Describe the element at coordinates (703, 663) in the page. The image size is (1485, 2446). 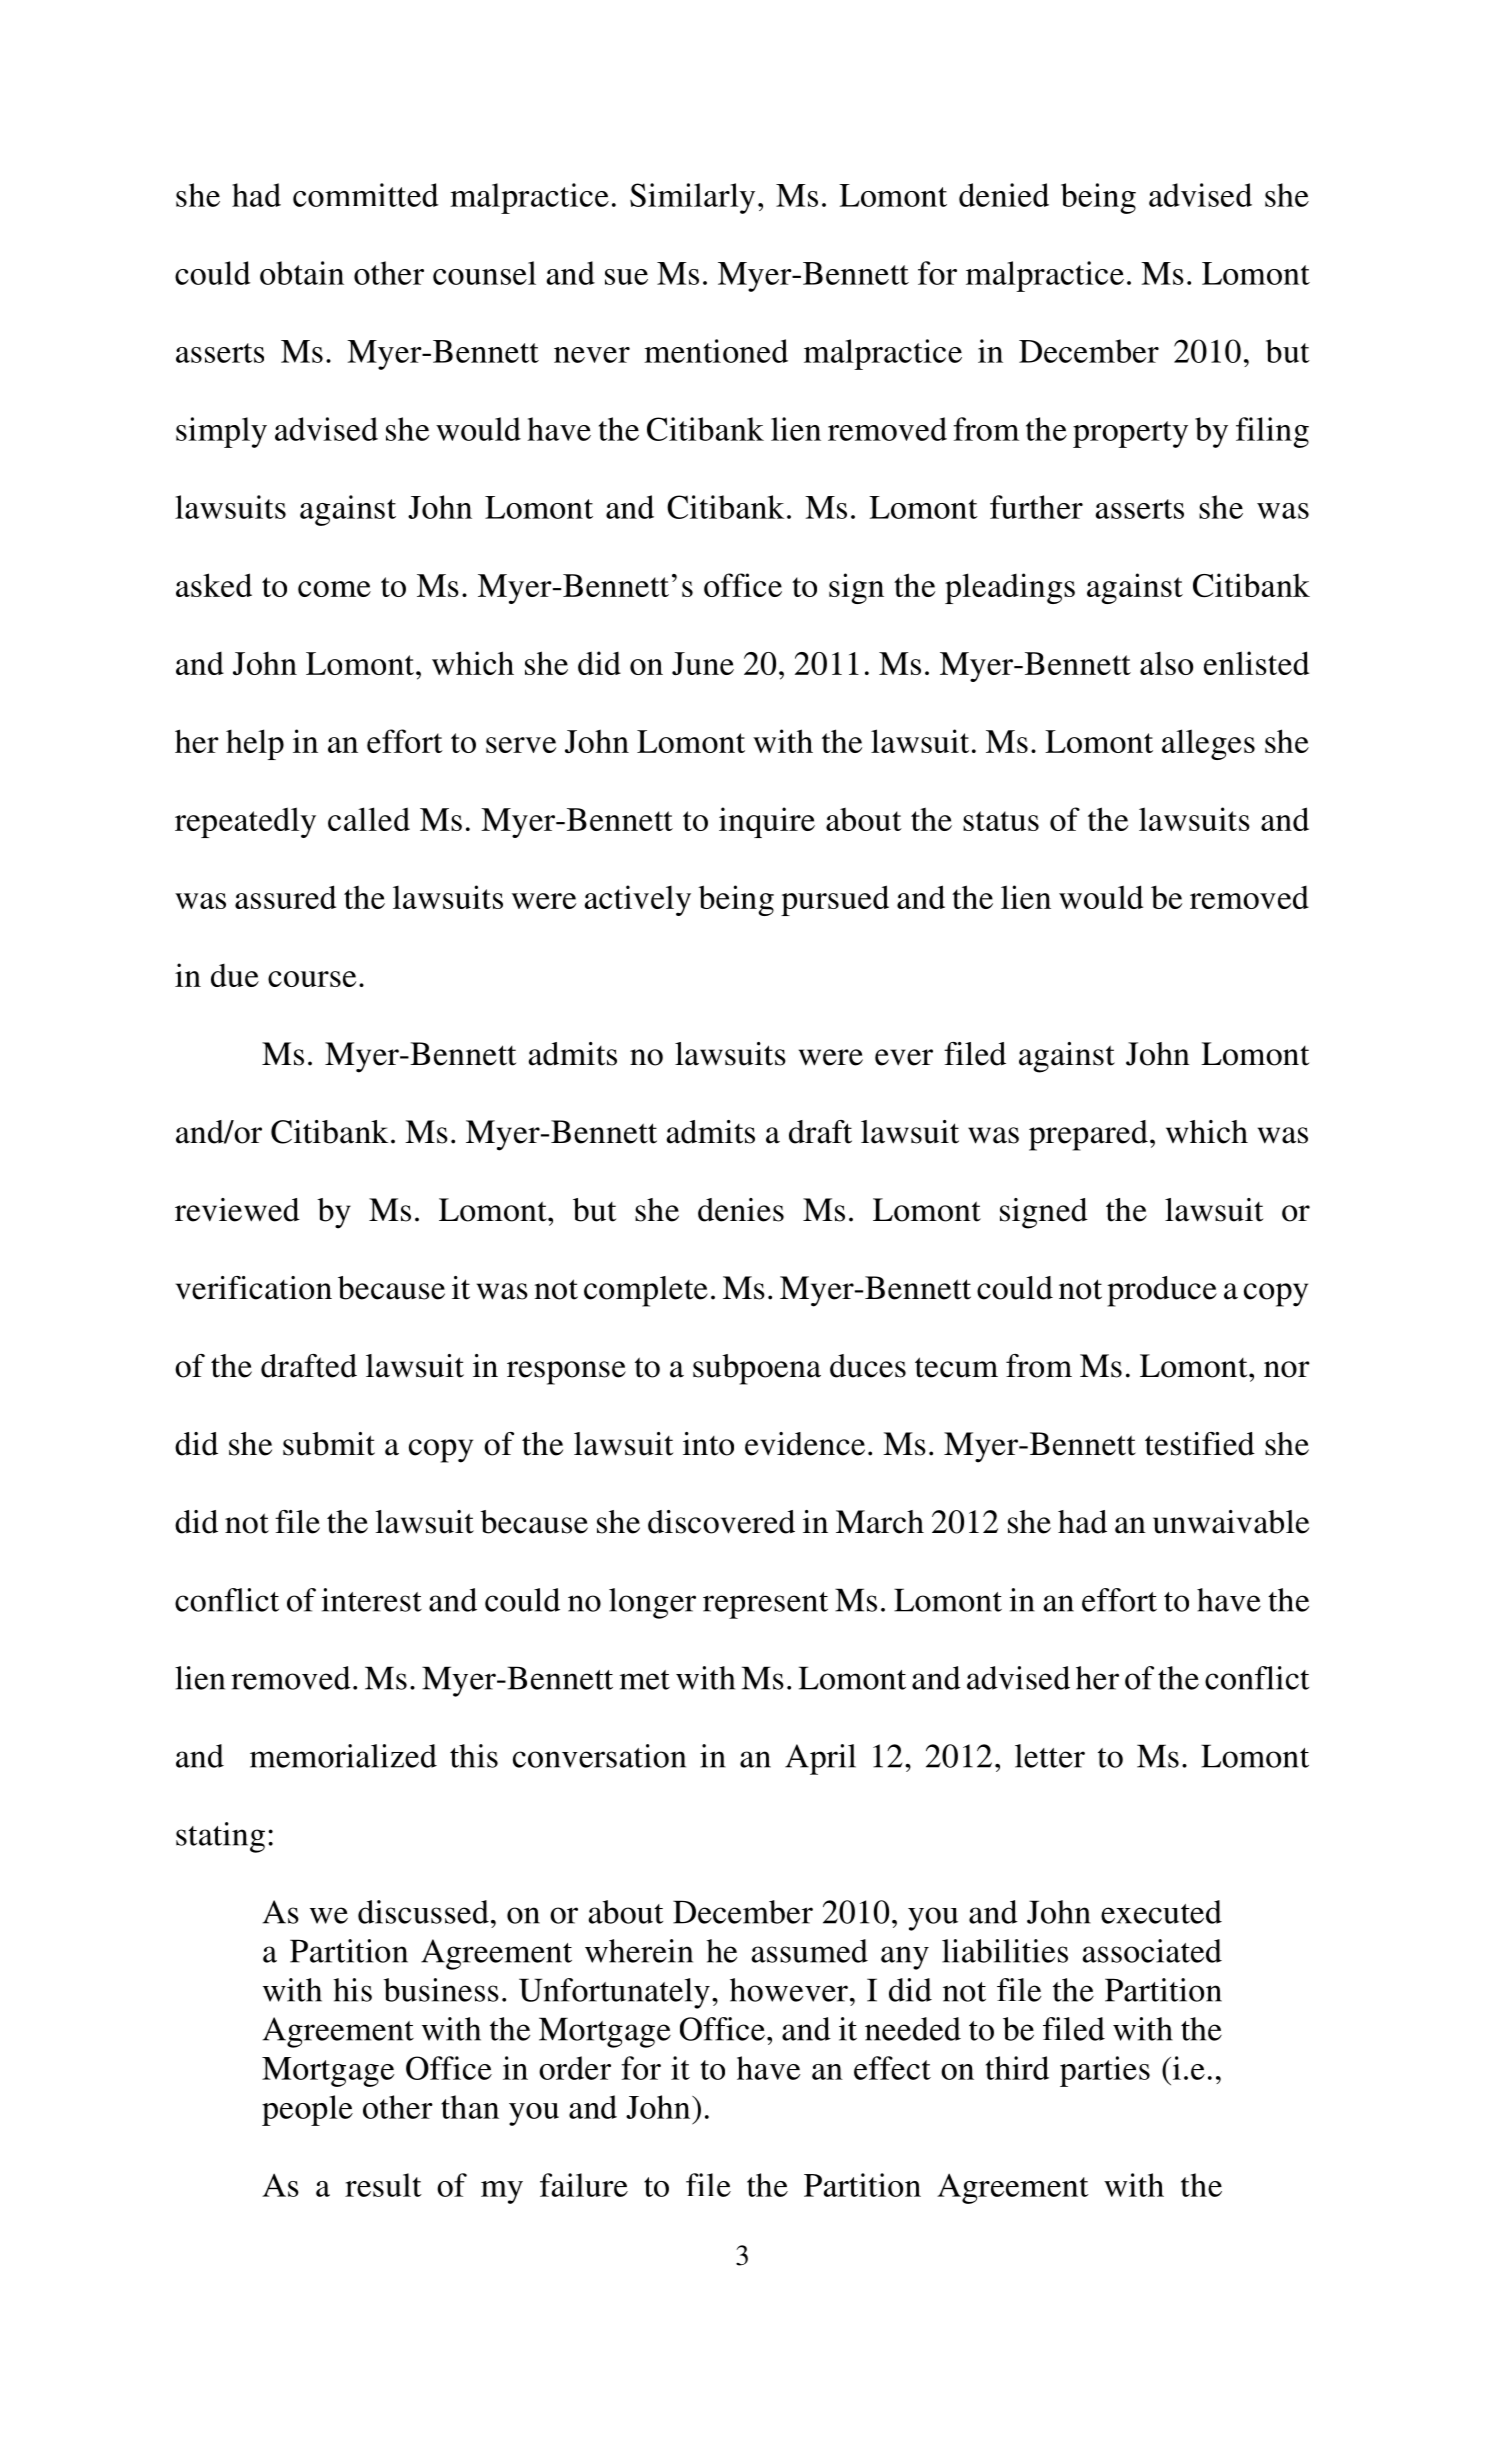
I see `June` at that location.
